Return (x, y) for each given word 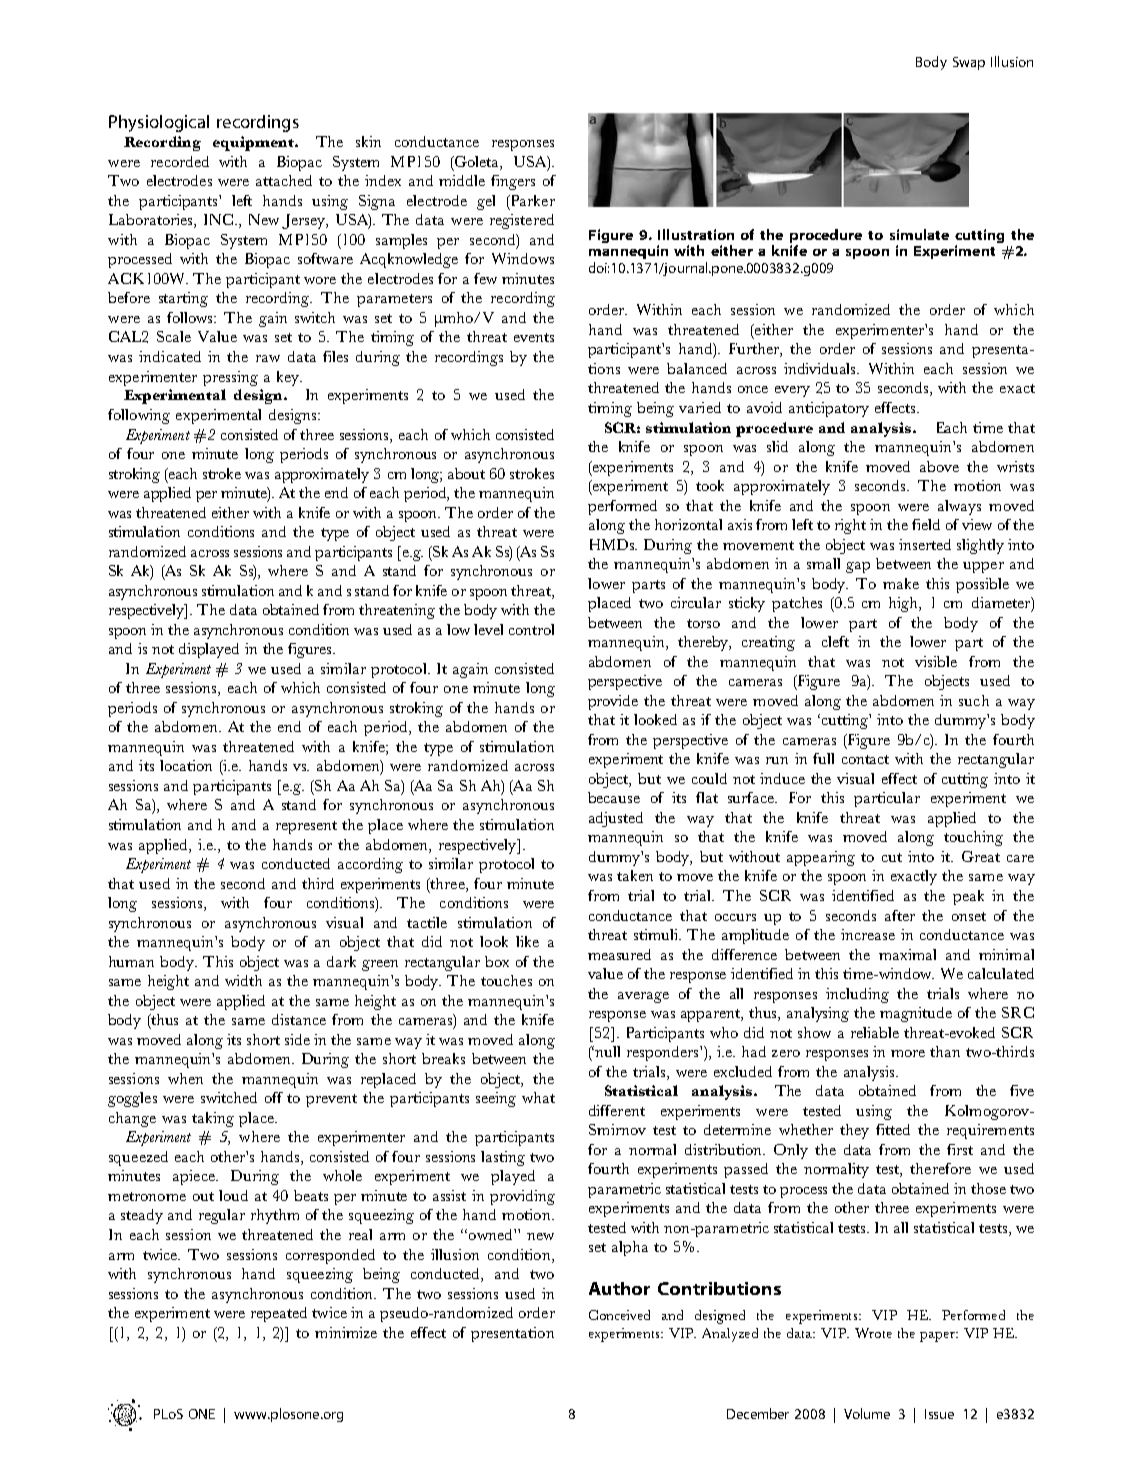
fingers (513, 182)
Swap (969, 63)
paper (939, 1337)
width (243, 980)
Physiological (159, 123)
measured (619, 954)
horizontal (688, 524)
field (926, 524)
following (139, 416)
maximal (907, 954)
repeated (279, 1314)
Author (619, 1288)
